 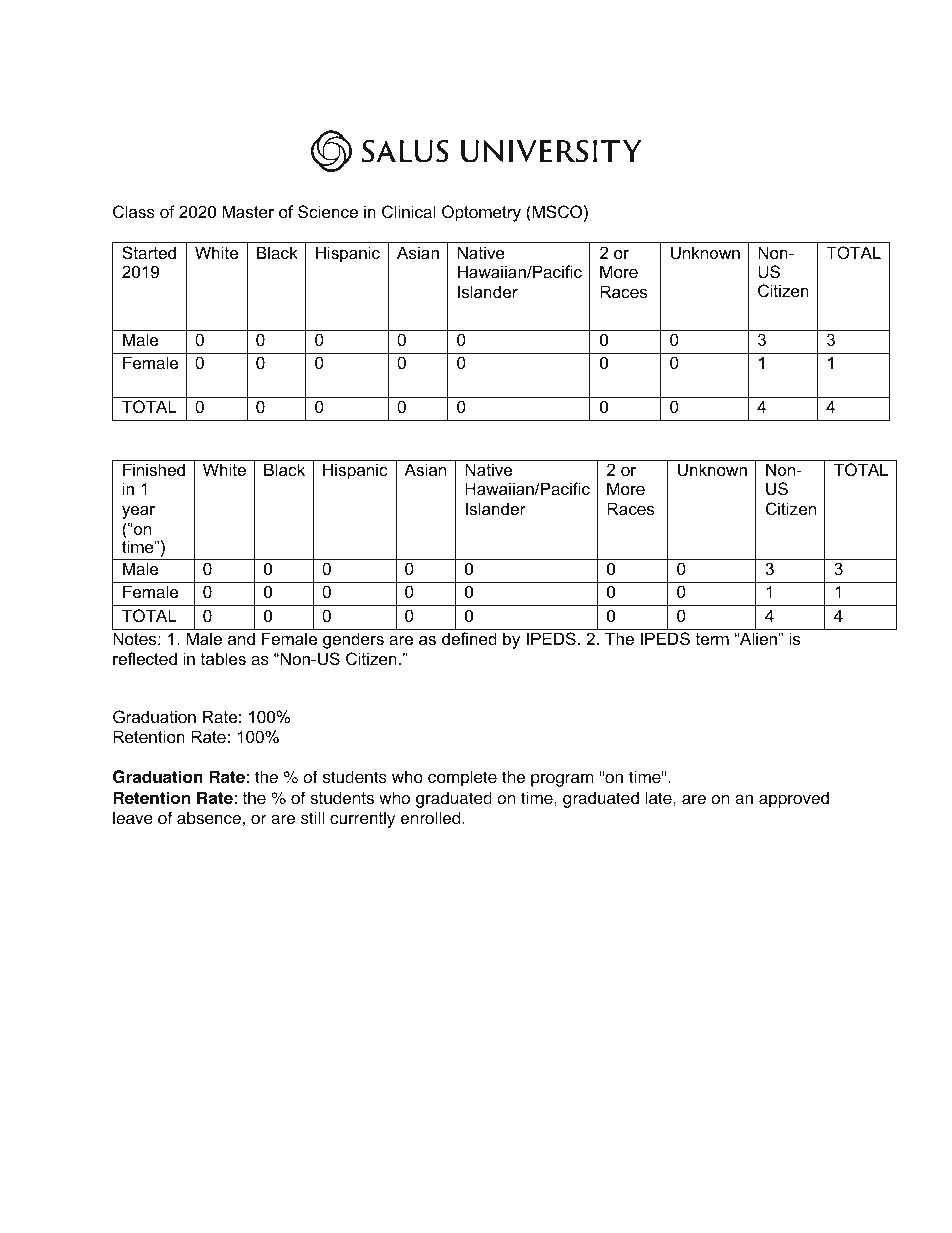 What do you see at coordinates (481, 213) in the image?
I see `Optometry` at bounding box center [481, 213].
